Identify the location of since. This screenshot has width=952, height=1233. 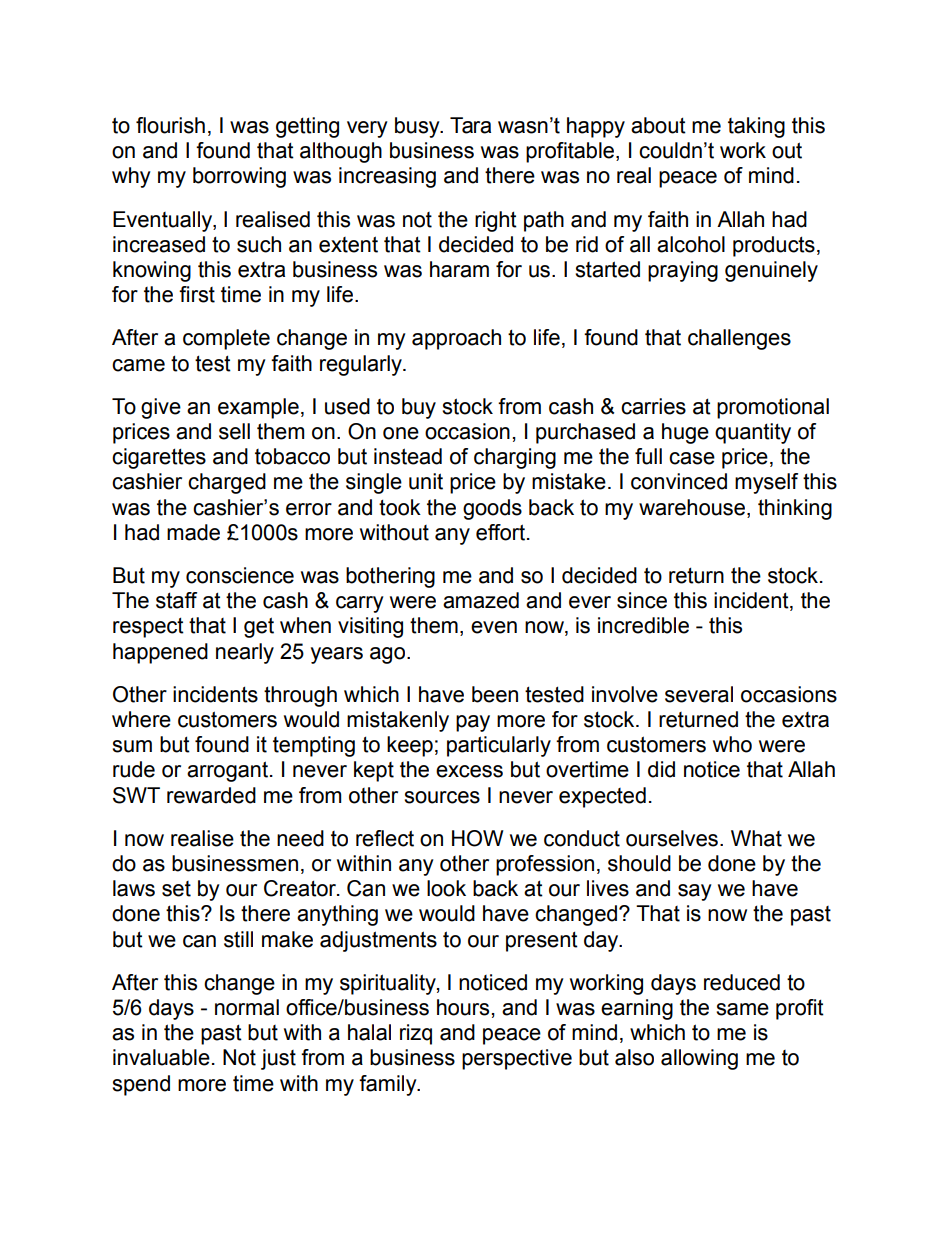
(642, 600).
